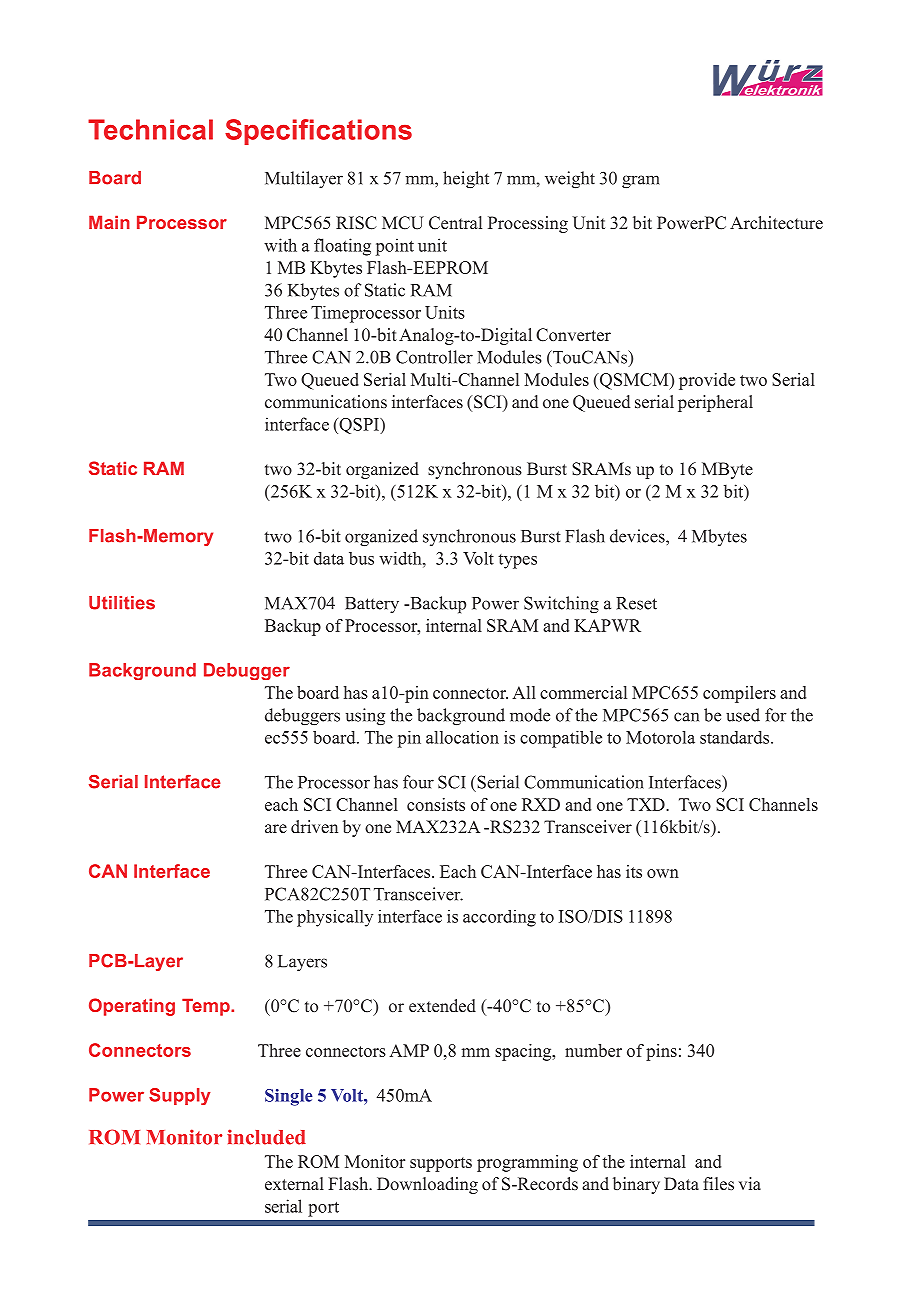 The height and width of the screenshot is (1308, 924). I want to click on Architecture, so click(776, 223).
